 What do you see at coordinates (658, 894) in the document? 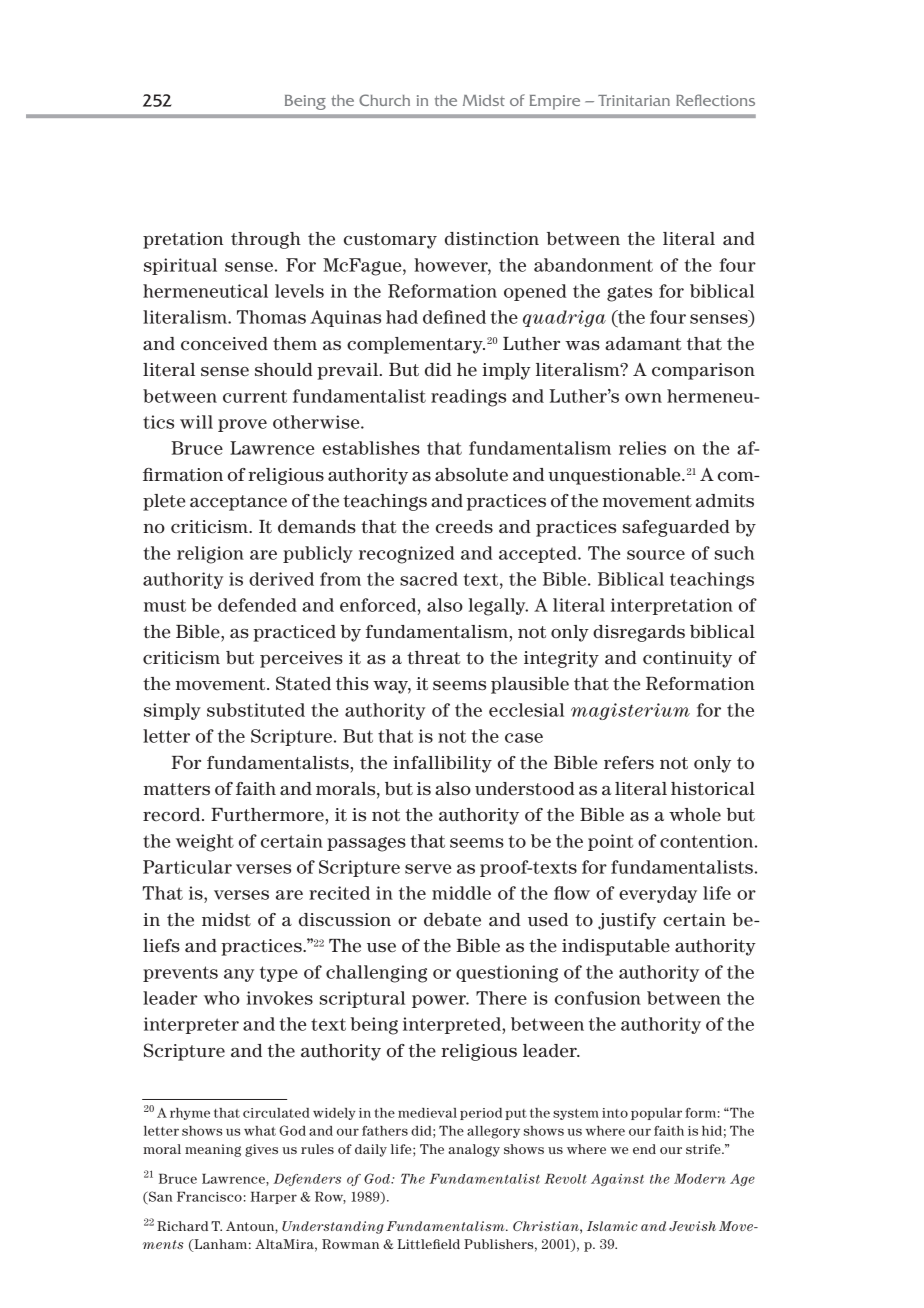
I see `everyday` at bounding box center [658, 894].
